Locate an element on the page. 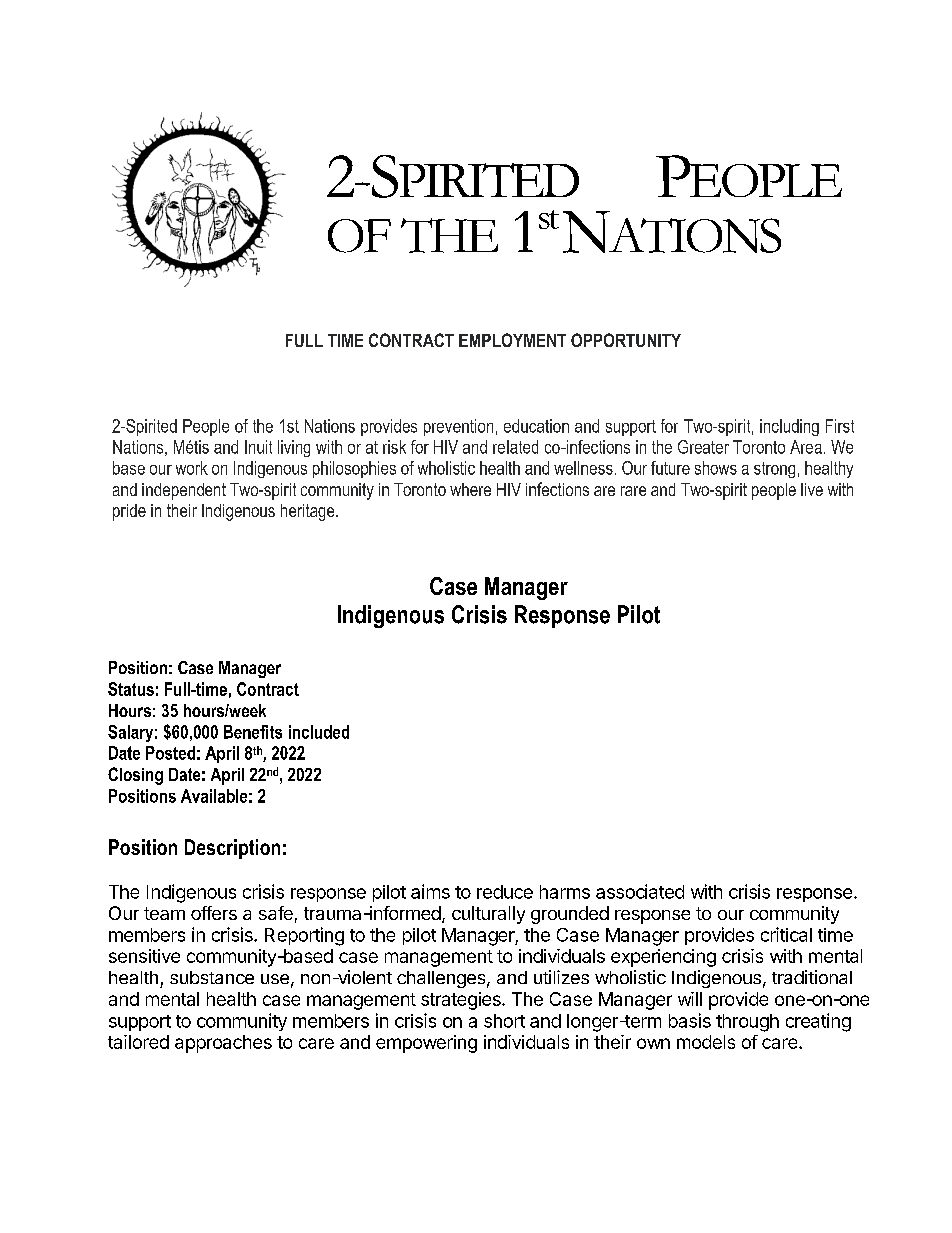 The image size is (952, 1233). approaches is located at coordinates (223, 1044).
